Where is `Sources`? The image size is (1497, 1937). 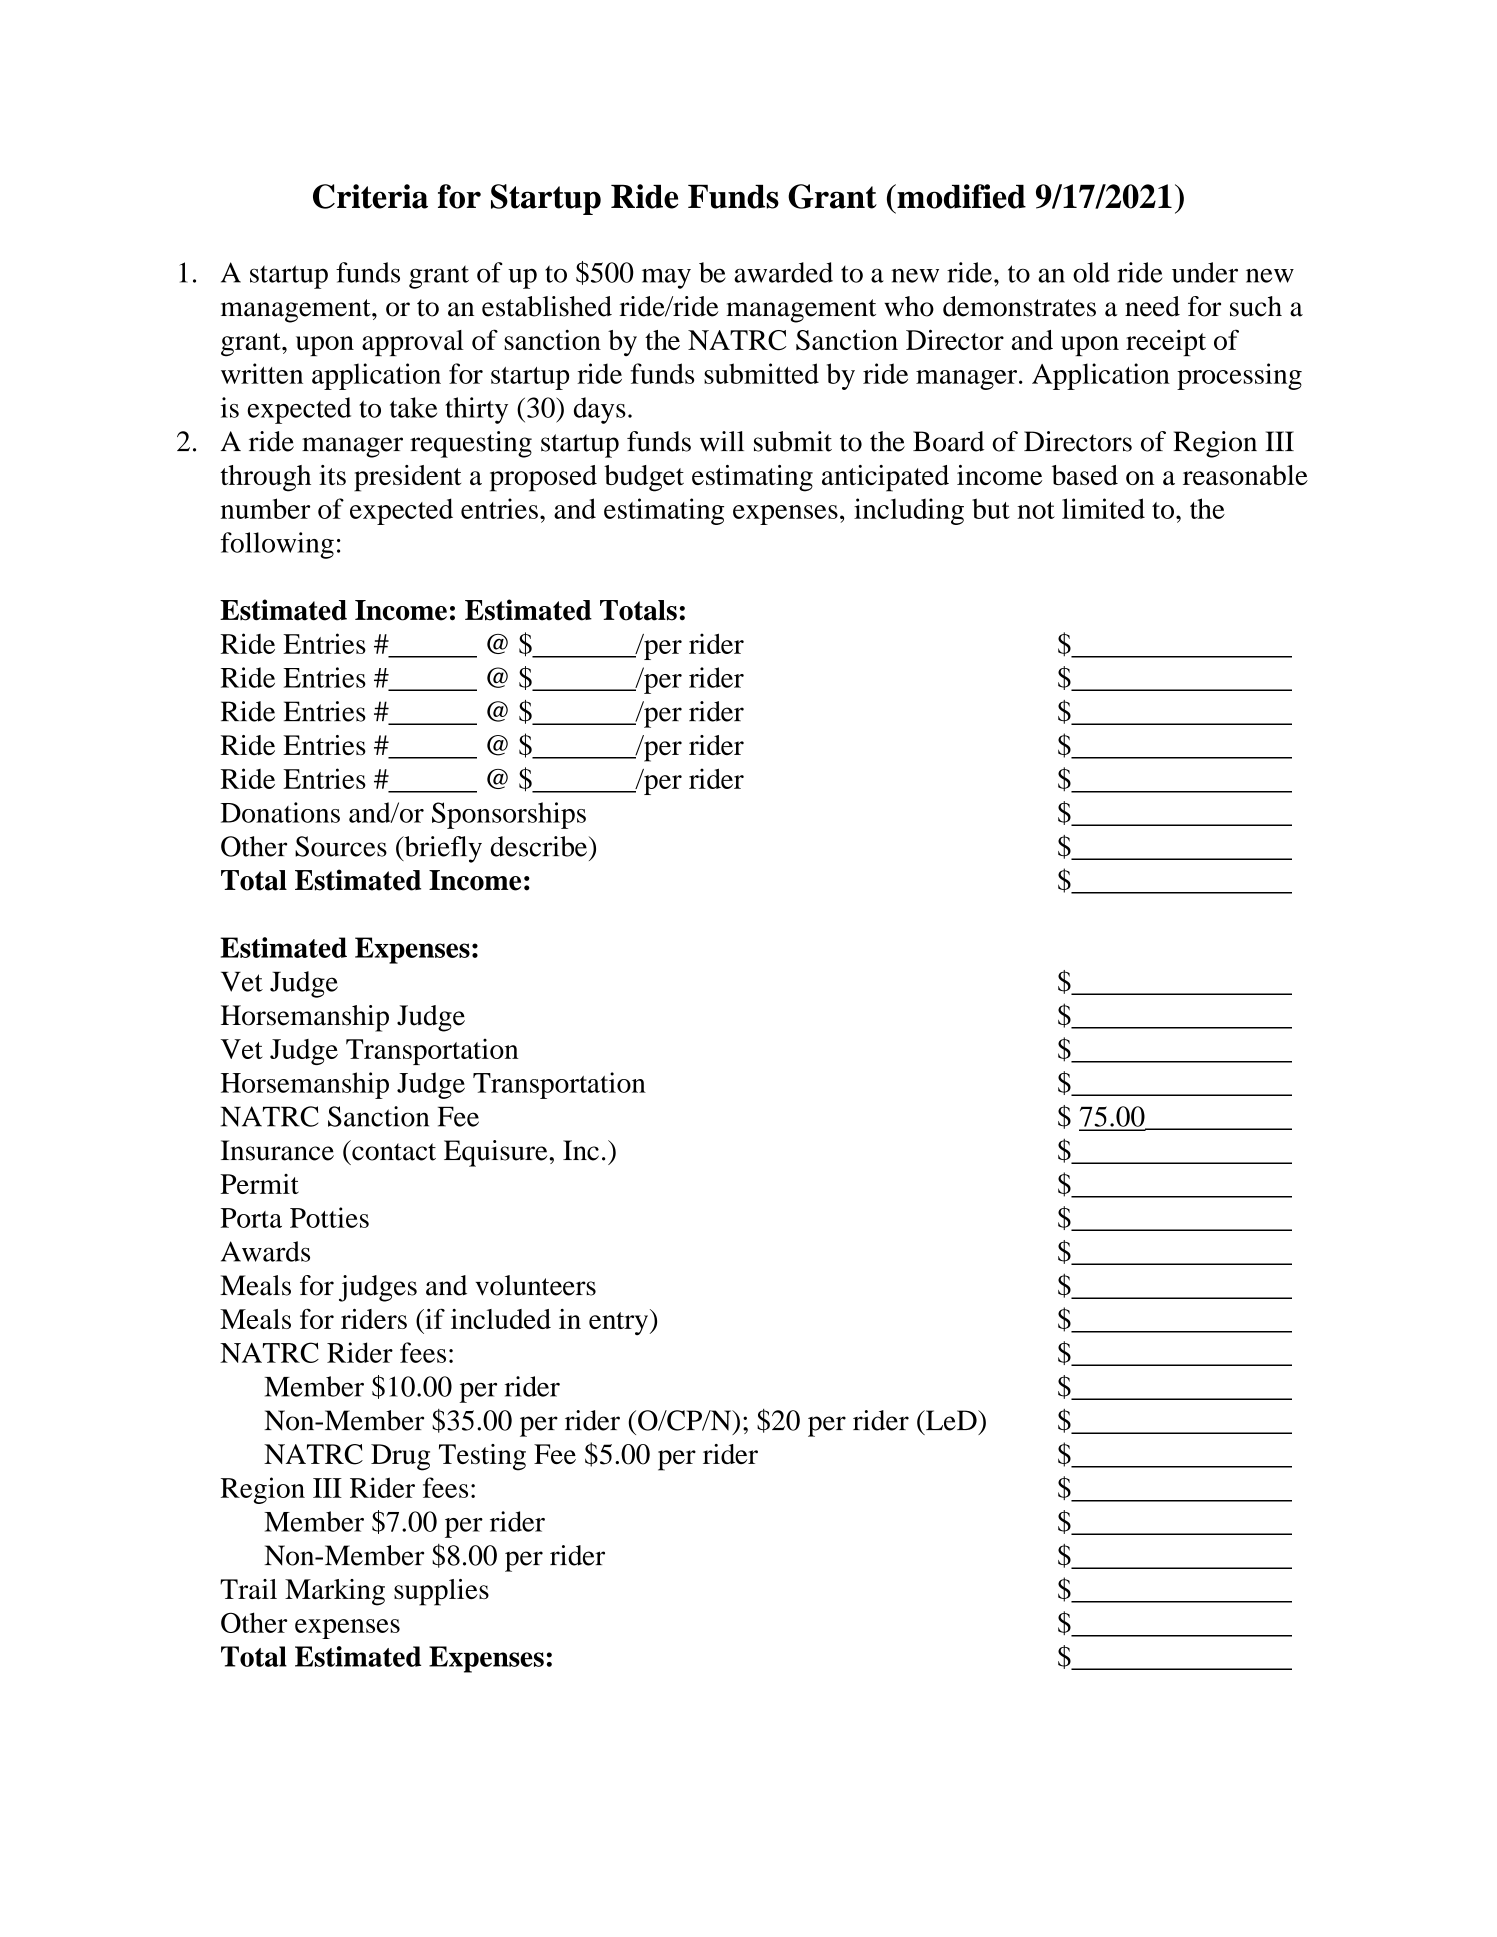 Sources is located at coordinates (341, 846).
